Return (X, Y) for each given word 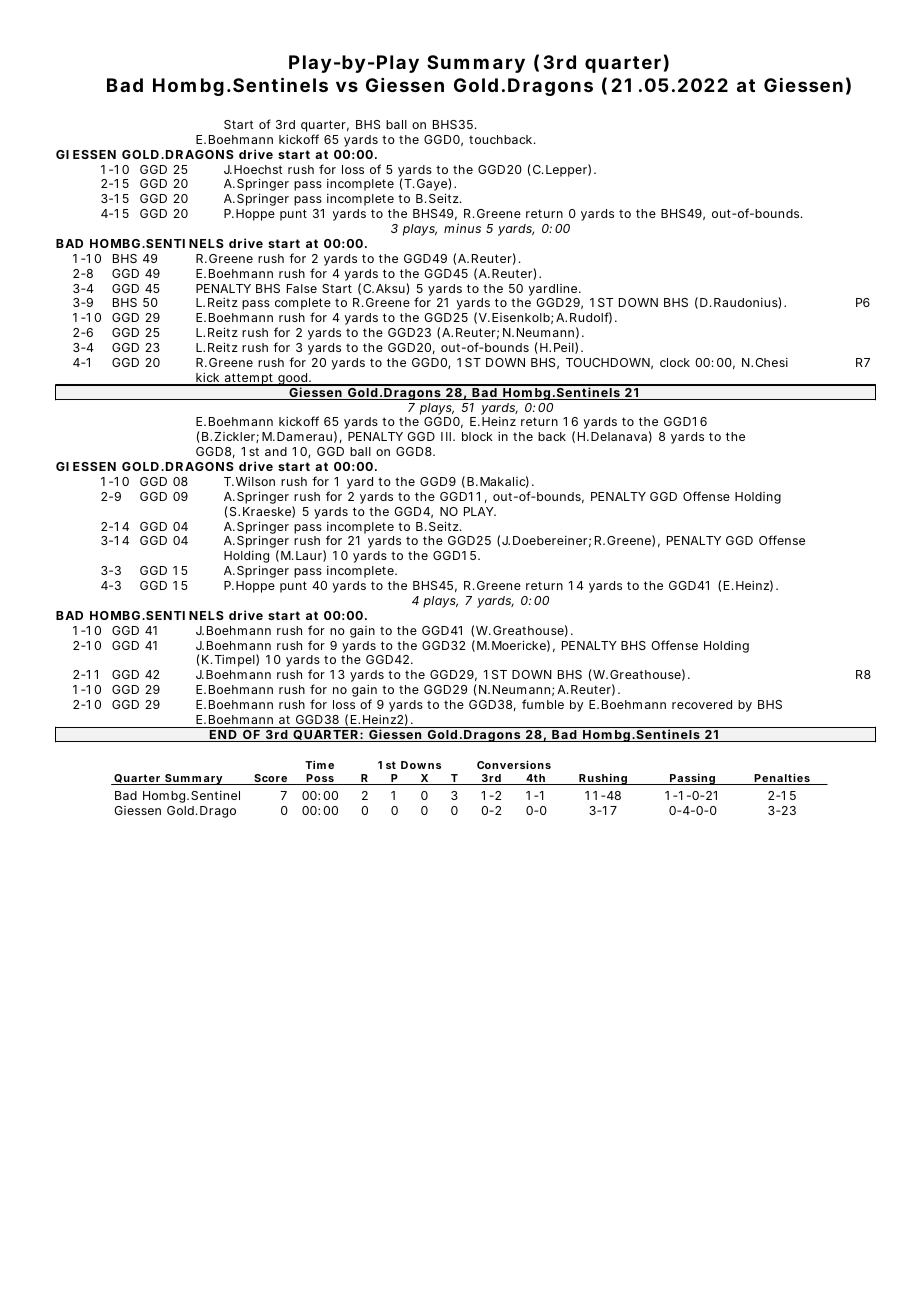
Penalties (782, 779)
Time (319, 764)
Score (271, 779)
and (276, 451)
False (302, 288)
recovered (702, 704)
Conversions (514, 764)
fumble (543, 704)
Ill (446, 436)
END (223, 736)
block (477, 436)
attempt (249, 379)
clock (675, 362)
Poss (320, 779)
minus (462, 228)
